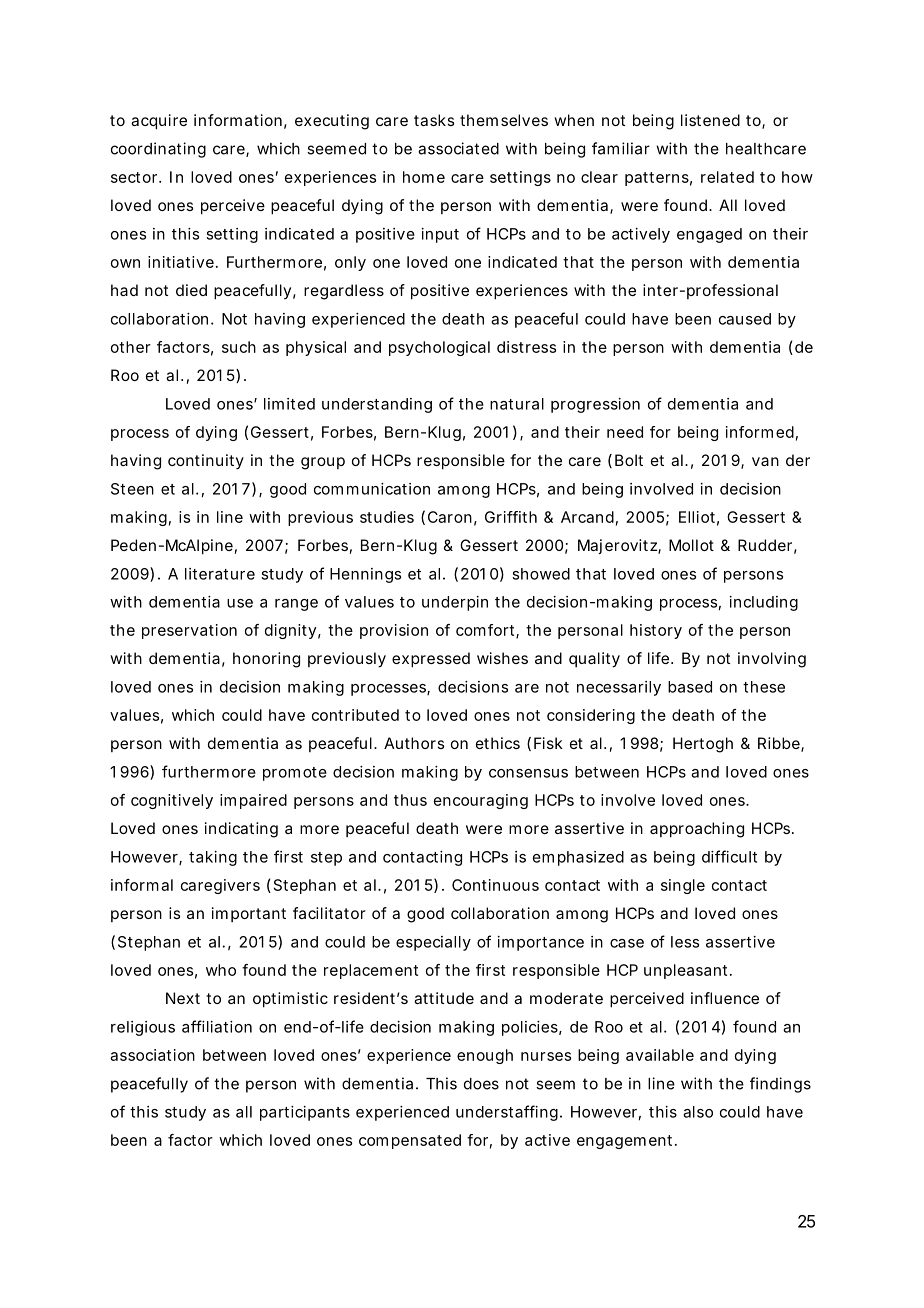 The width and height of the screenshot is (924, 1308). Describe the element at coordinates (657, 179) in the screenshot. I see `patterns` at that location.
